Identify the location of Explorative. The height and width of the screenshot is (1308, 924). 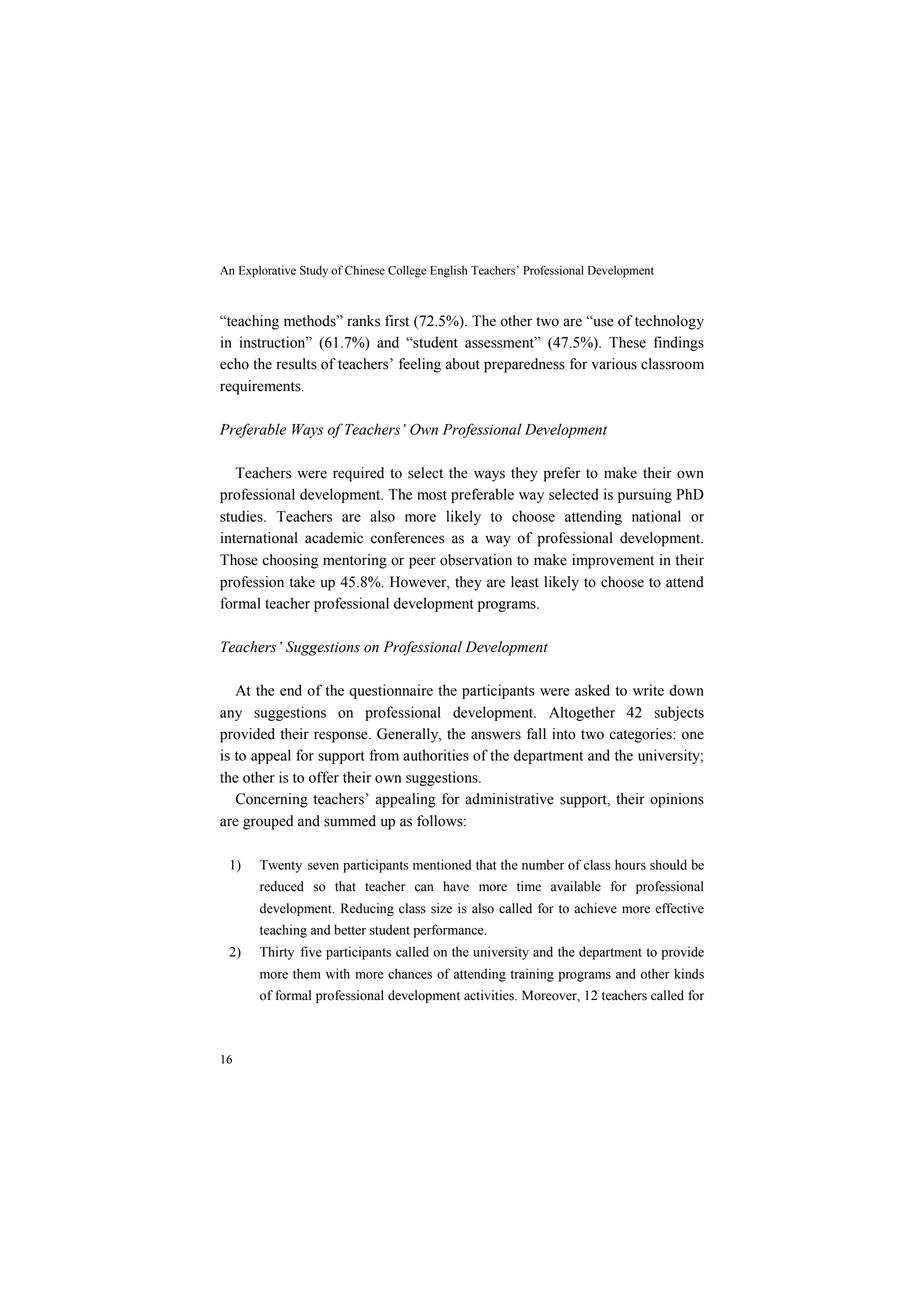
(267, 271).
